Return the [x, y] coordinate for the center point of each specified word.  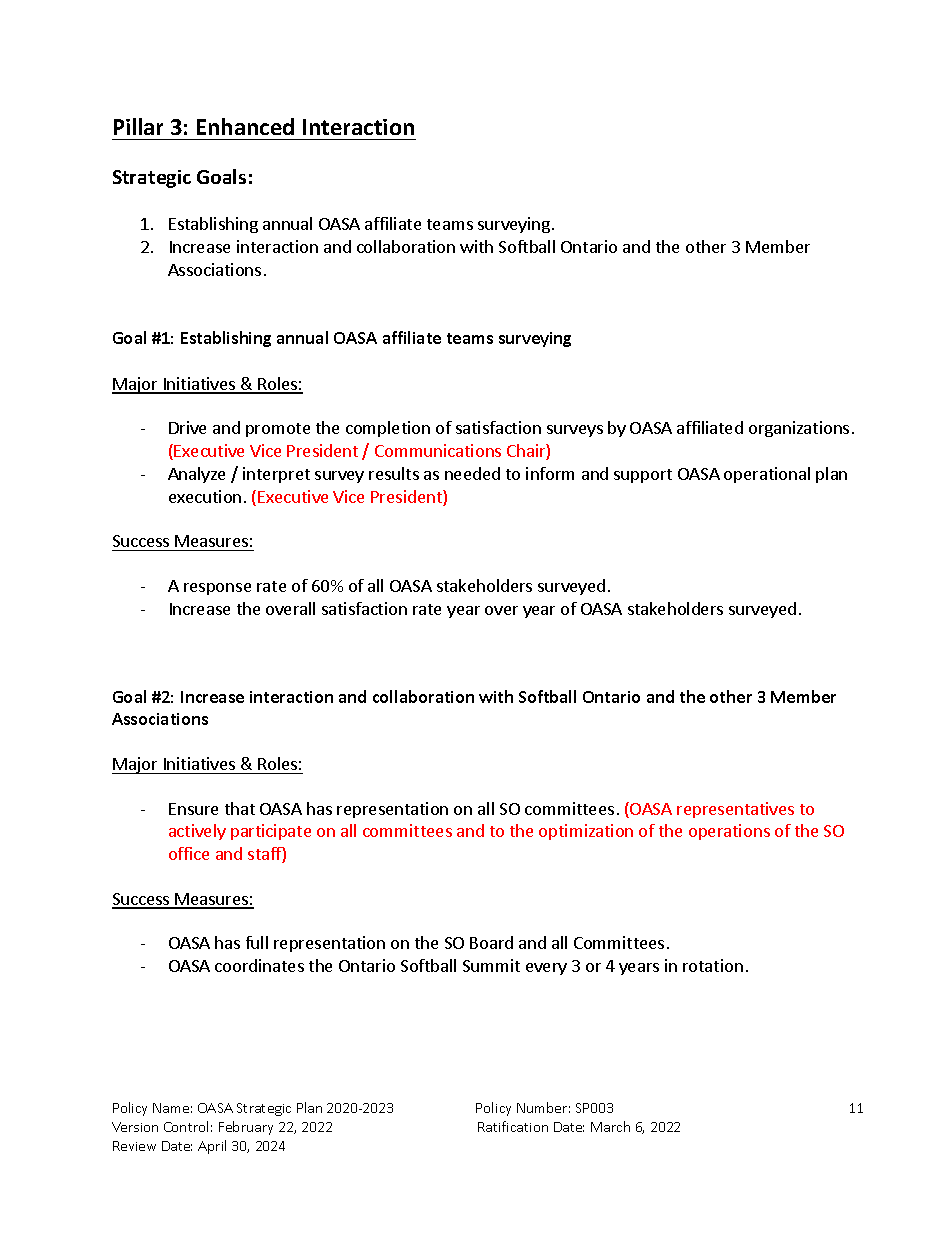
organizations [799, 429]
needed [472, 473]
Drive [187, 427]
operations [729, 832]
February [246, 1128]
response [217, 589]
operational [767, 475]
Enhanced [245, 126]
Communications [438, 450]
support [643, 476]
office [189, 853]
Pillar [138, 126]
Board [491, 942]
